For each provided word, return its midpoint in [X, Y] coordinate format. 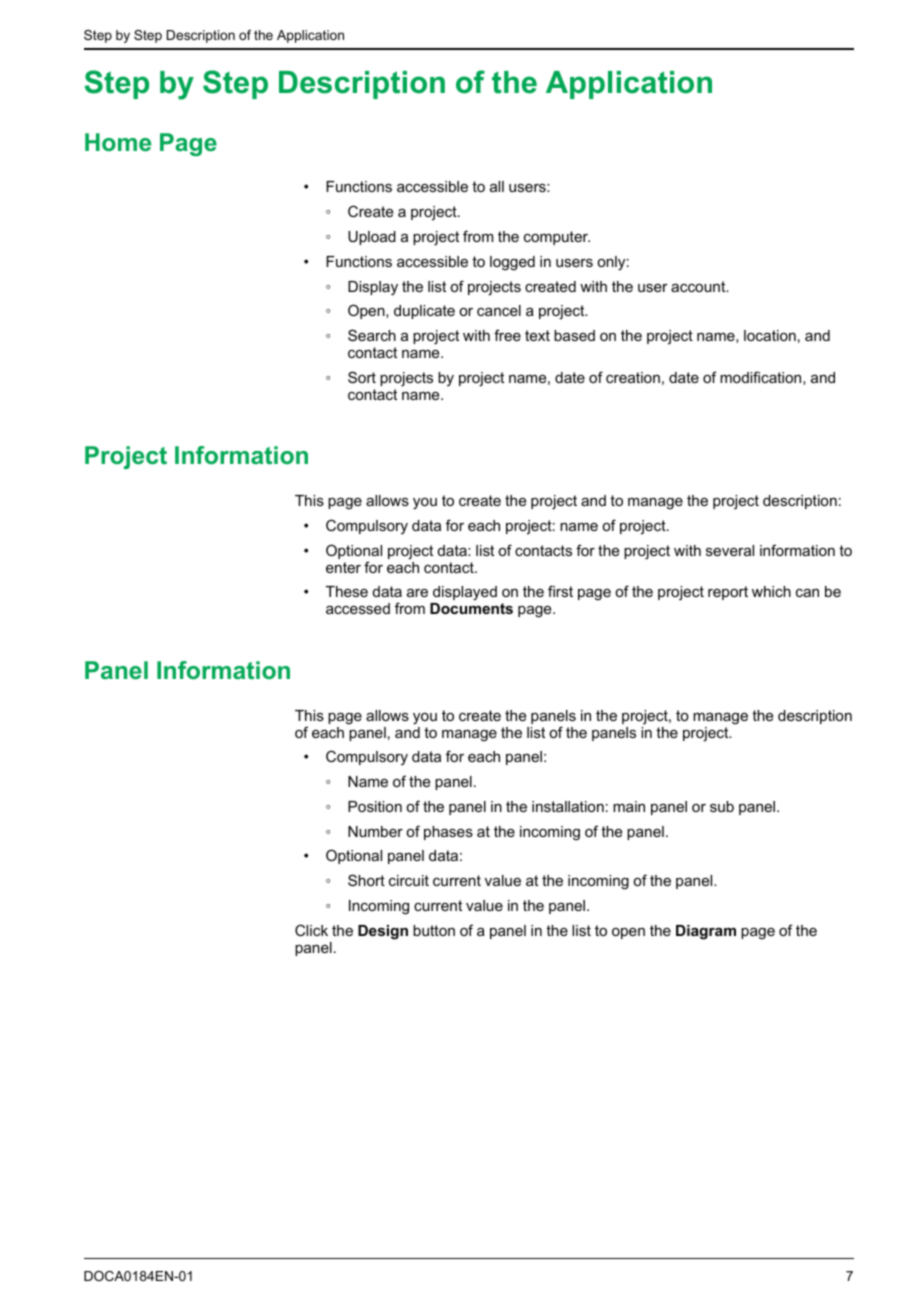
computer [557, 238]
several [730, 550]
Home [118, 142]
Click [311, 930]
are [417, 593]
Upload [372, 238]
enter [343, 567]
